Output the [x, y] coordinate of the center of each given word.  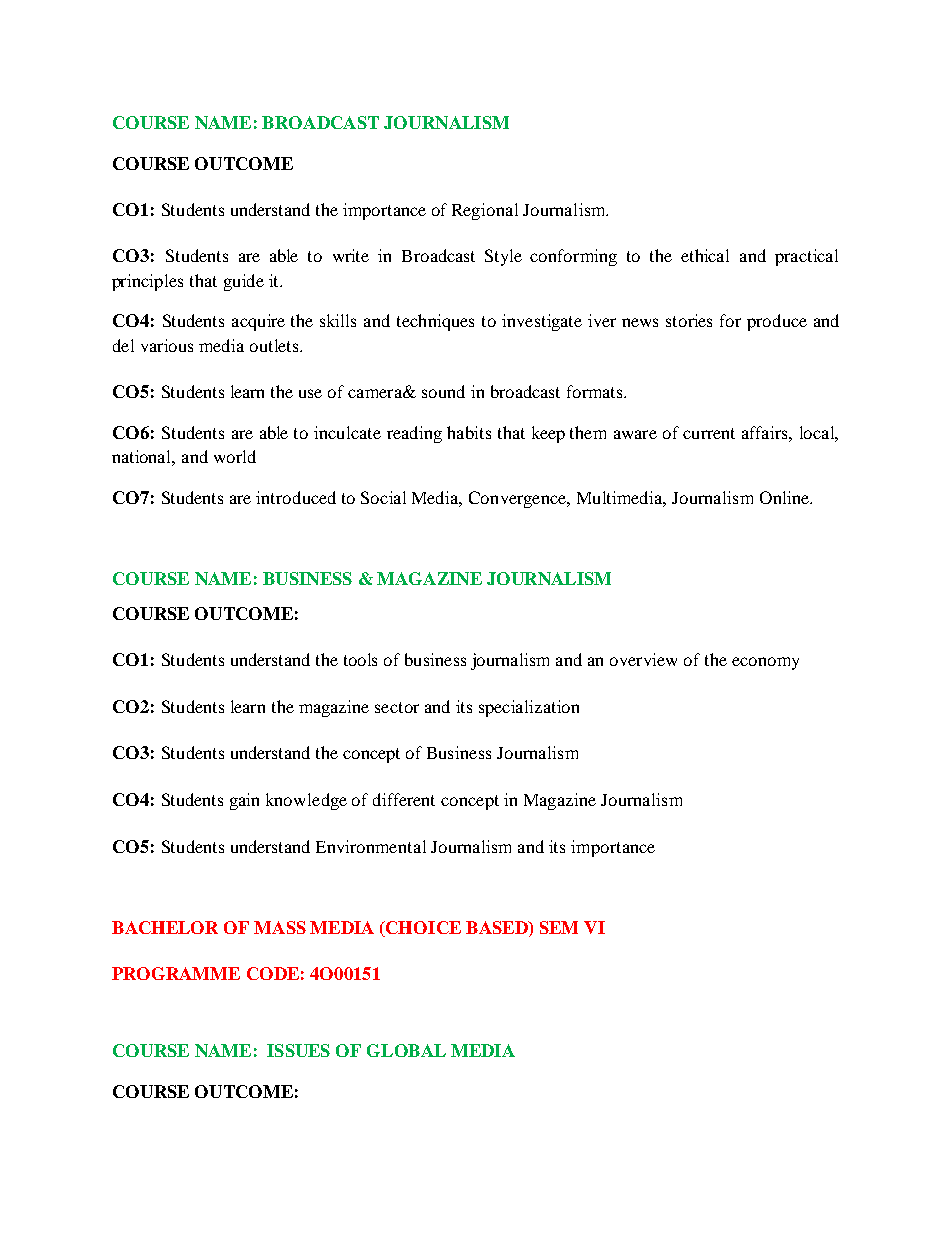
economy [765, 663]
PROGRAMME [176, 973]
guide [244, 282]
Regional [485, 211]
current [709, 433]
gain [244, 801]
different [404, 799]
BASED [498, 927]
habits [469, 432]
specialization [529, 708]
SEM [559, 927]
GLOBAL [406, 1050]
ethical [705, 255]
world [235, 456]
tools [360, 659]
